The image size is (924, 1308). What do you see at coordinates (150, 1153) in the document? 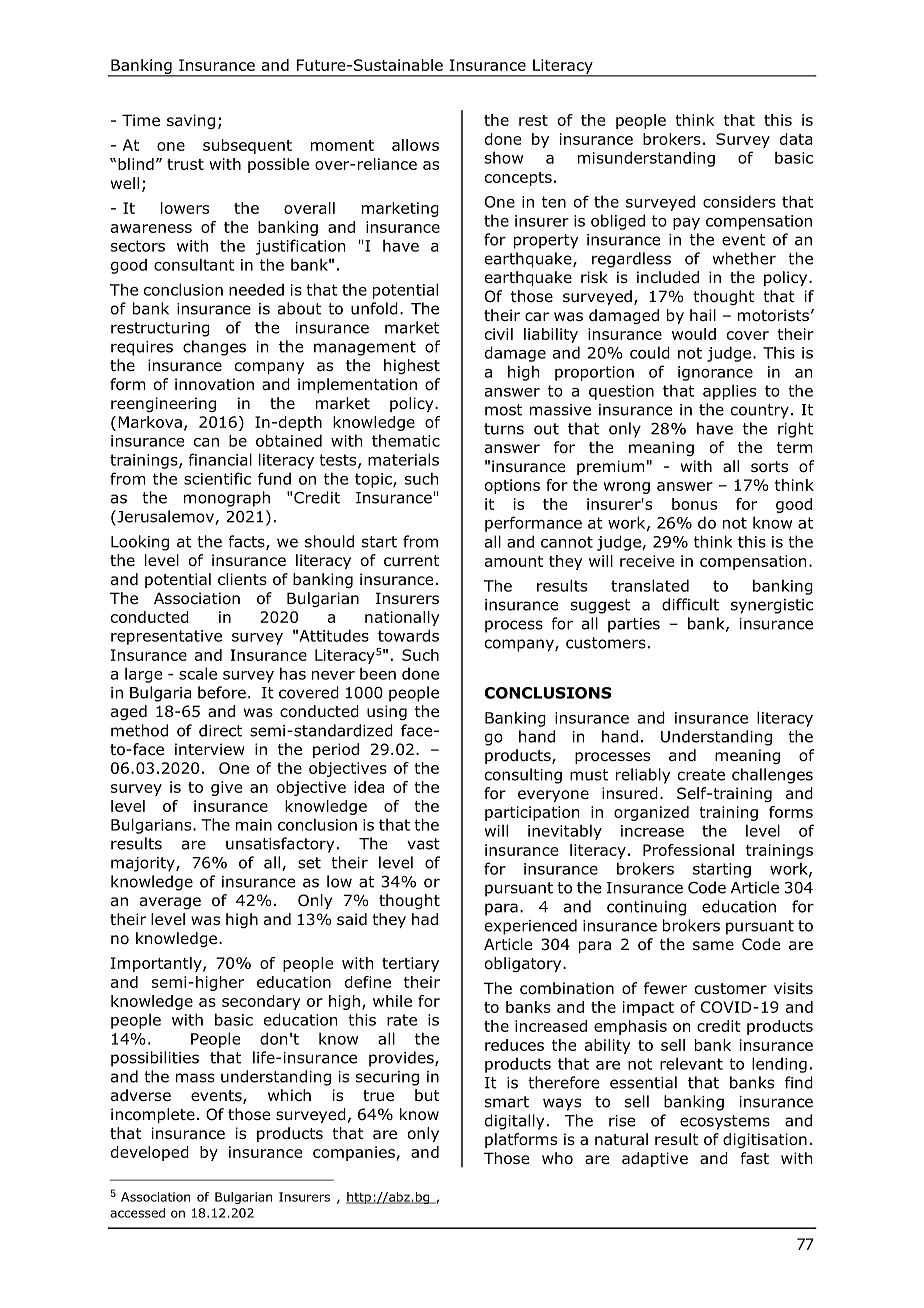
I see `developed` at bounding box center [150, 1153].
